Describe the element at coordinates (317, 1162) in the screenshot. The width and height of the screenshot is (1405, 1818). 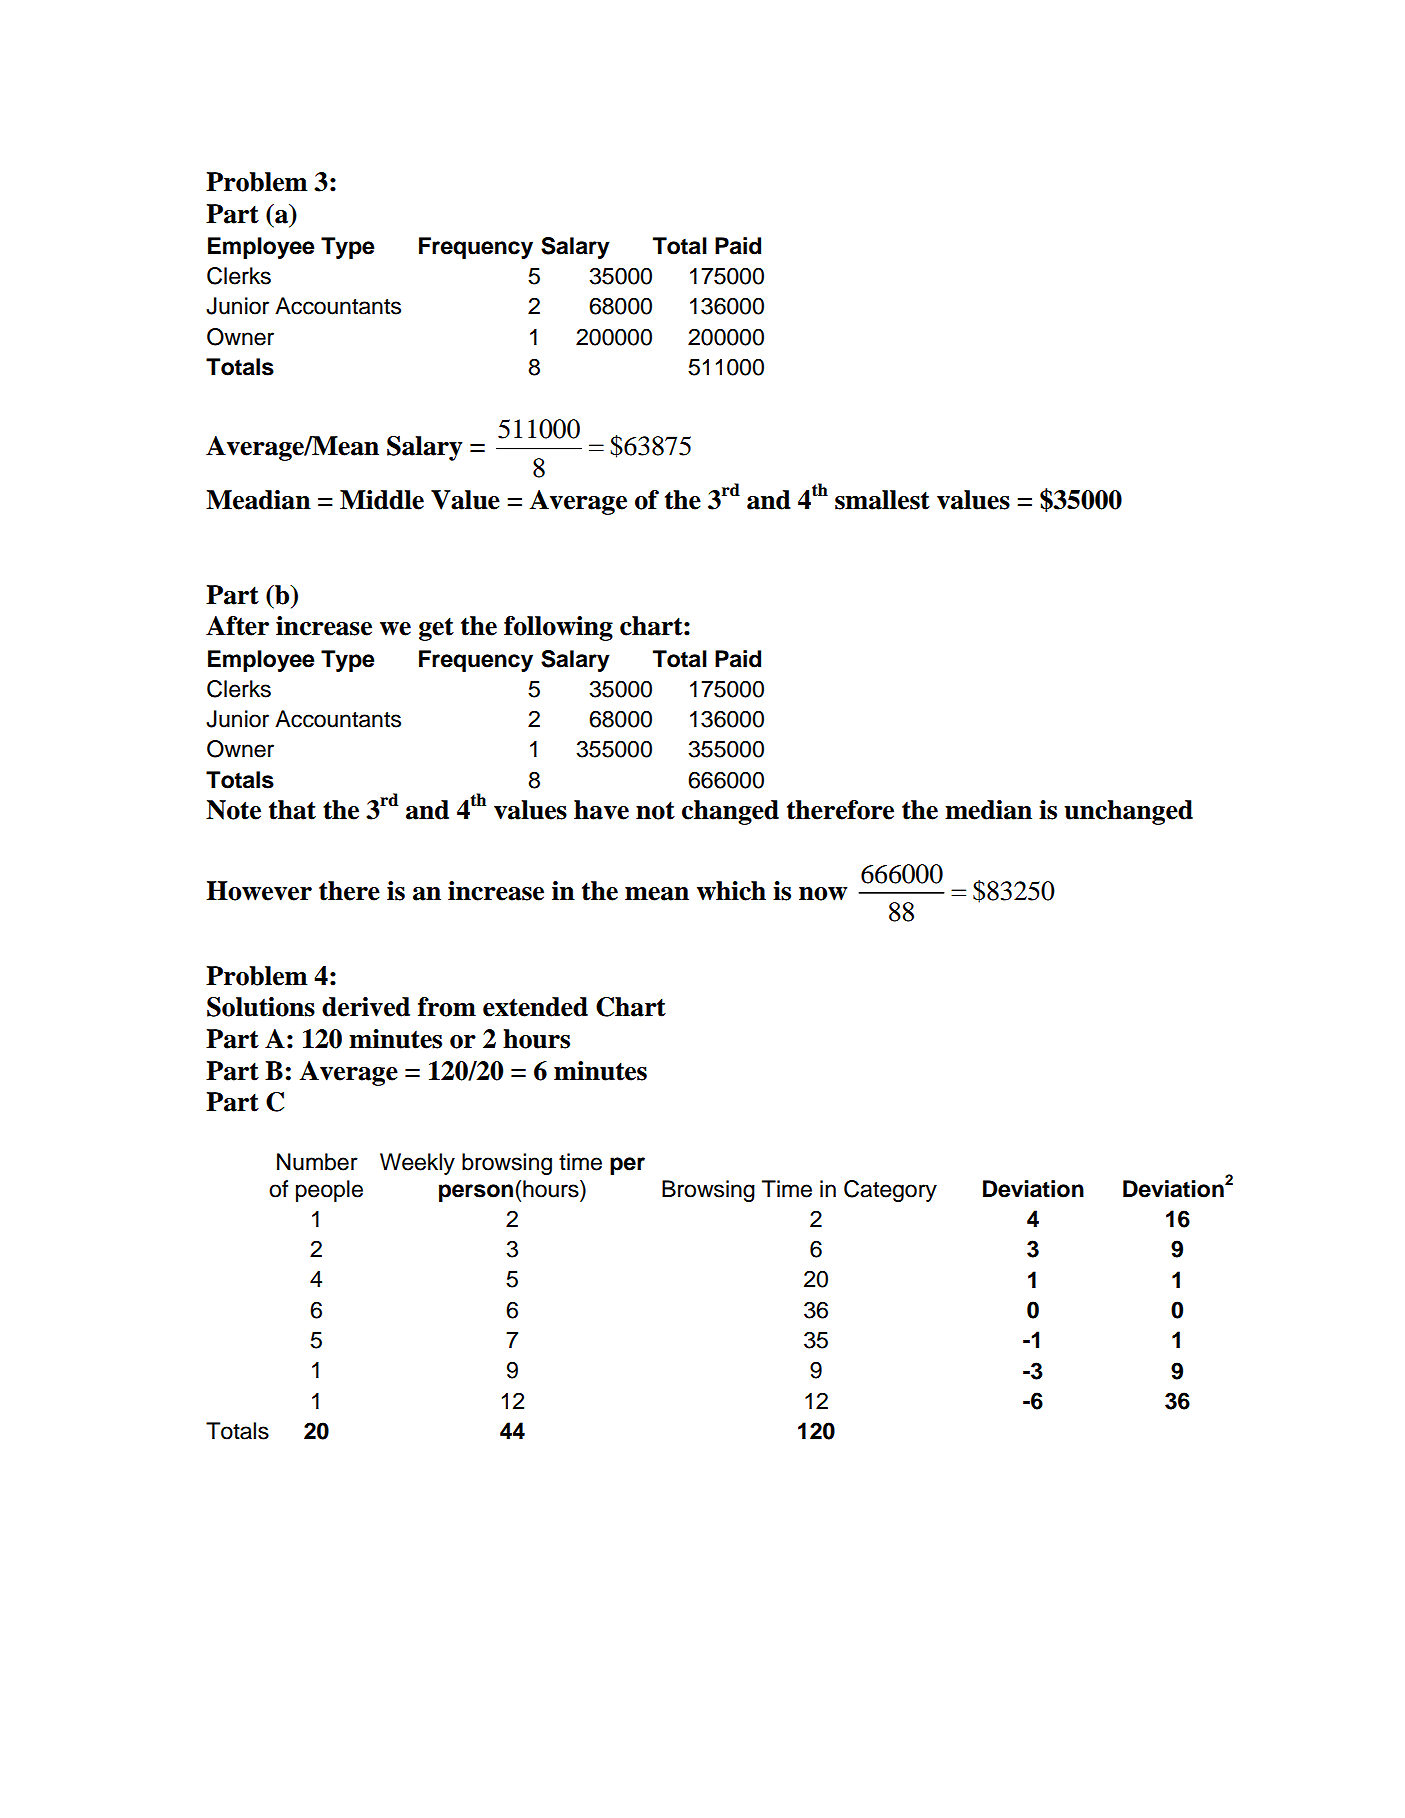
I see `Number` at that location.
